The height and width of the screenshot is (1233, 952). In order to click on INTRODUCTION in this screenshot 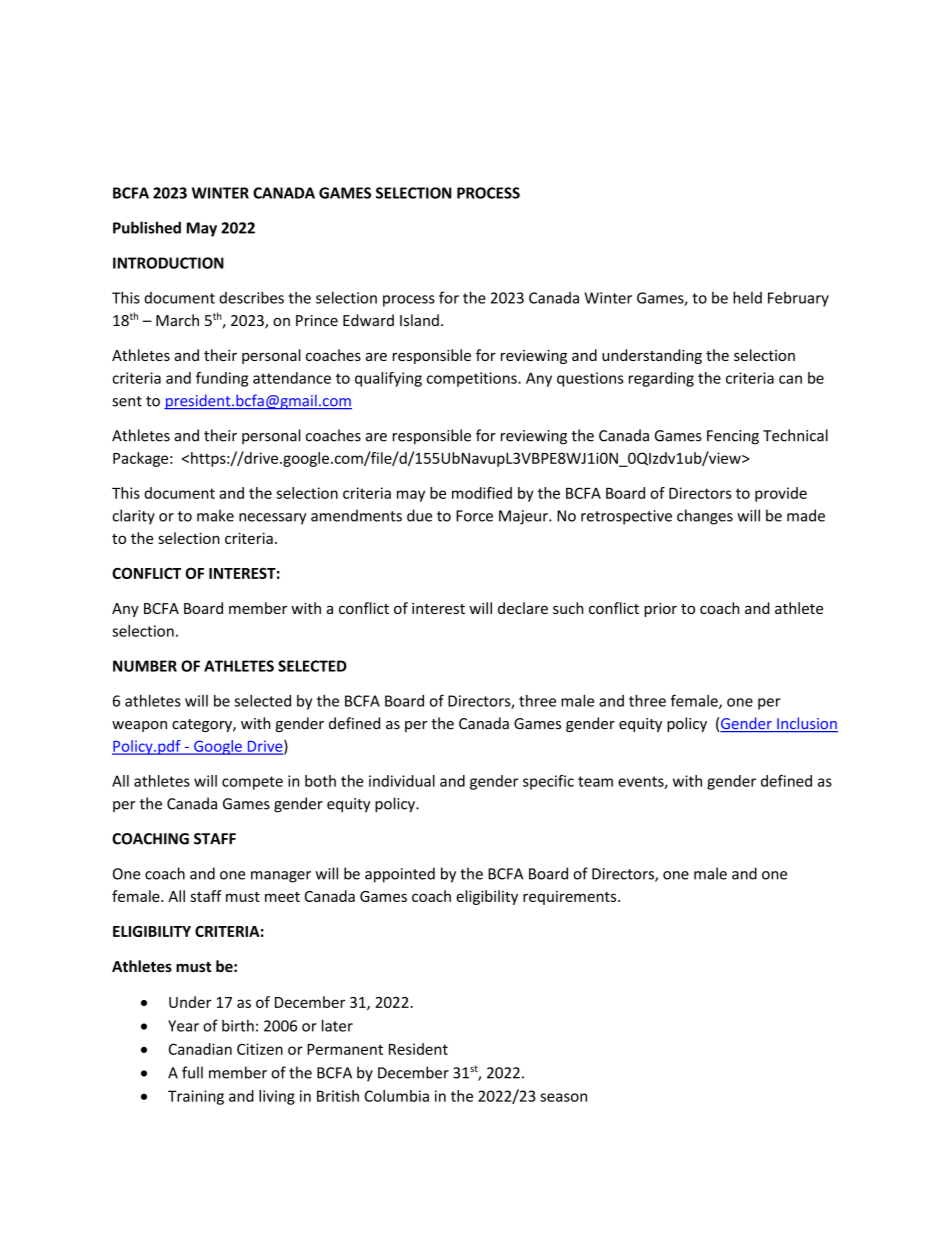, I will do `click(168, 263)`.
